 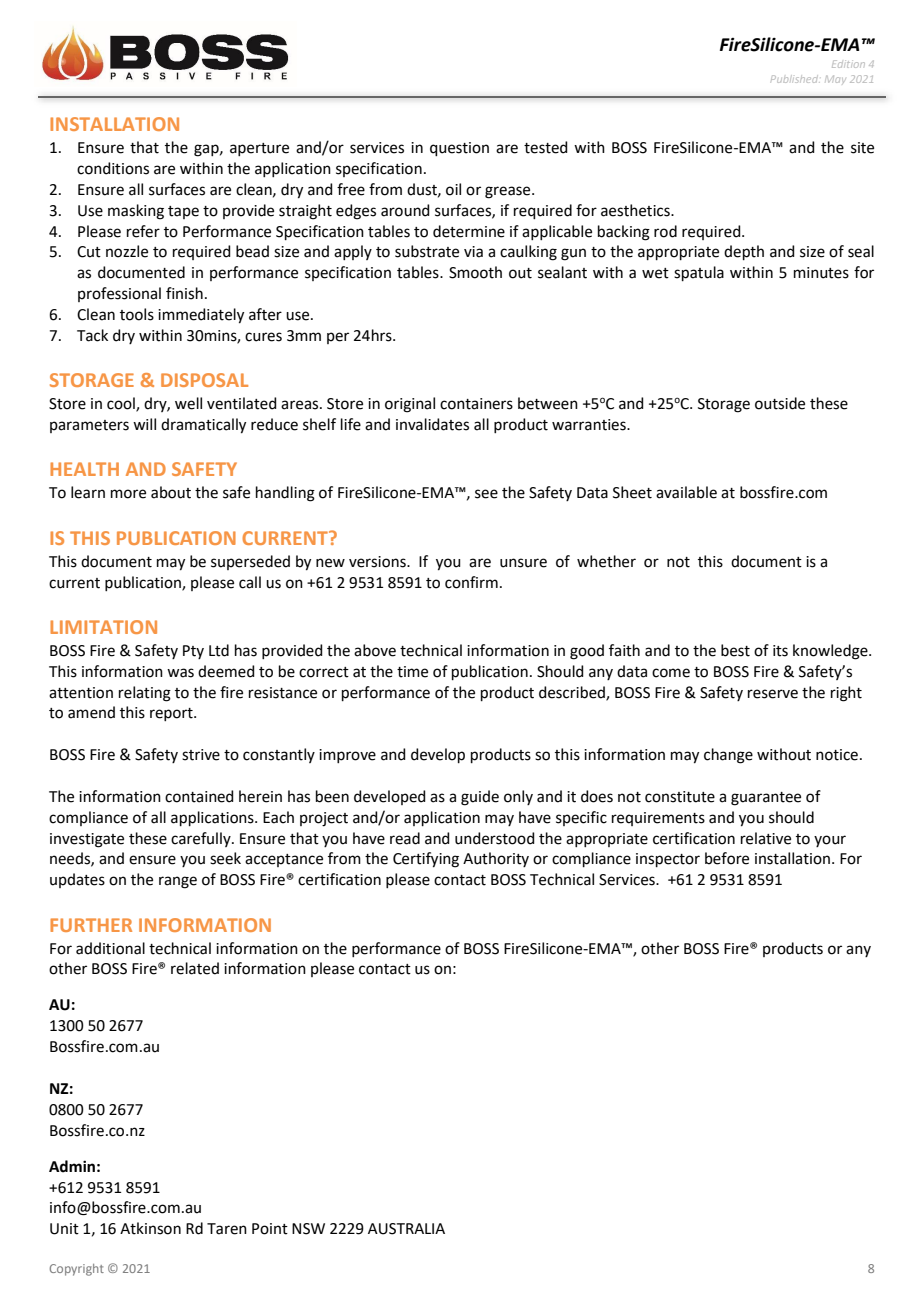 I want to click on about, so click(x=171, y=492).
